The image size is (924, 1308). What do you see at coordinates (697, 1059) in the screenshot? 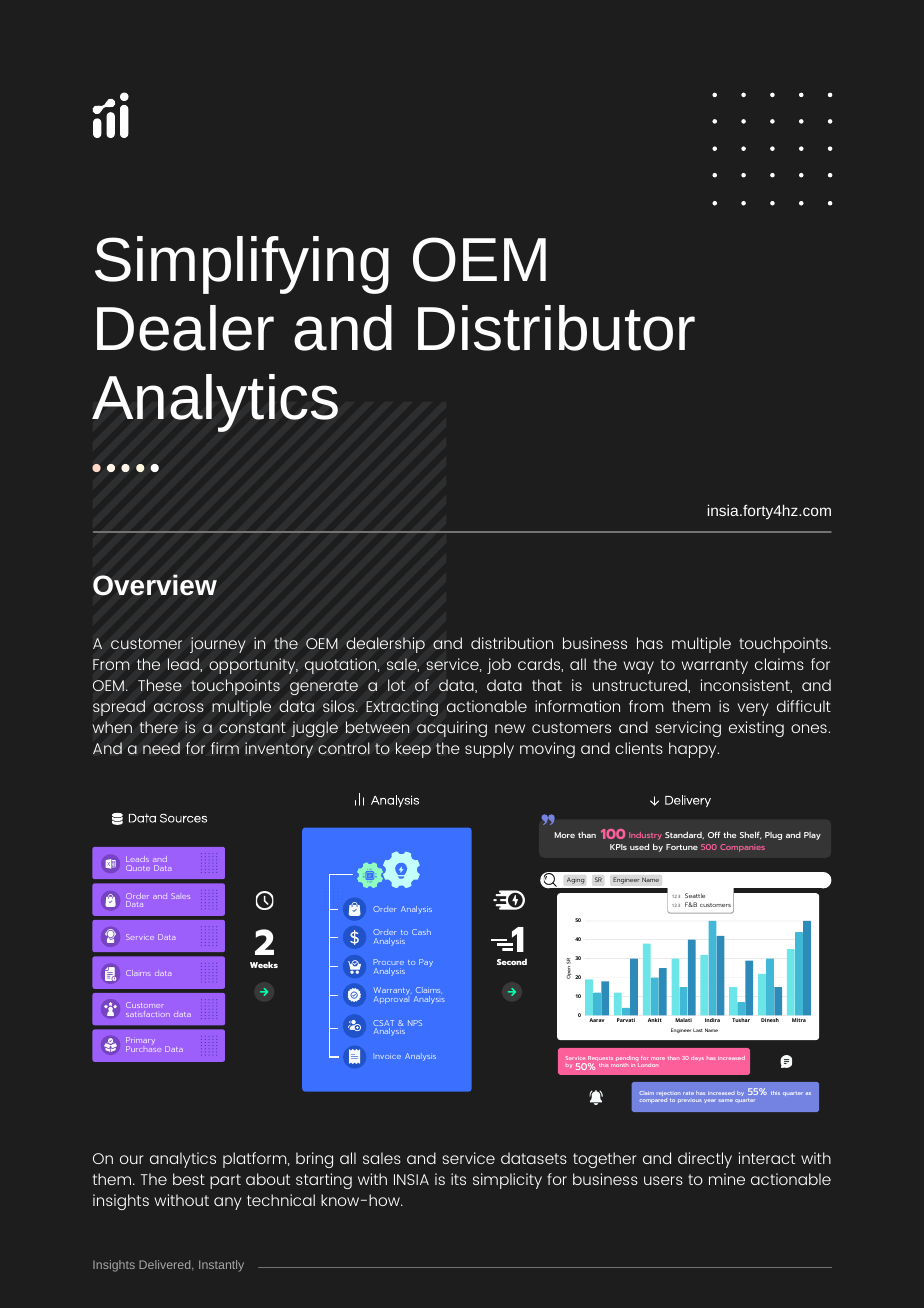
I see `days` at bounding box center [697, 1059].
